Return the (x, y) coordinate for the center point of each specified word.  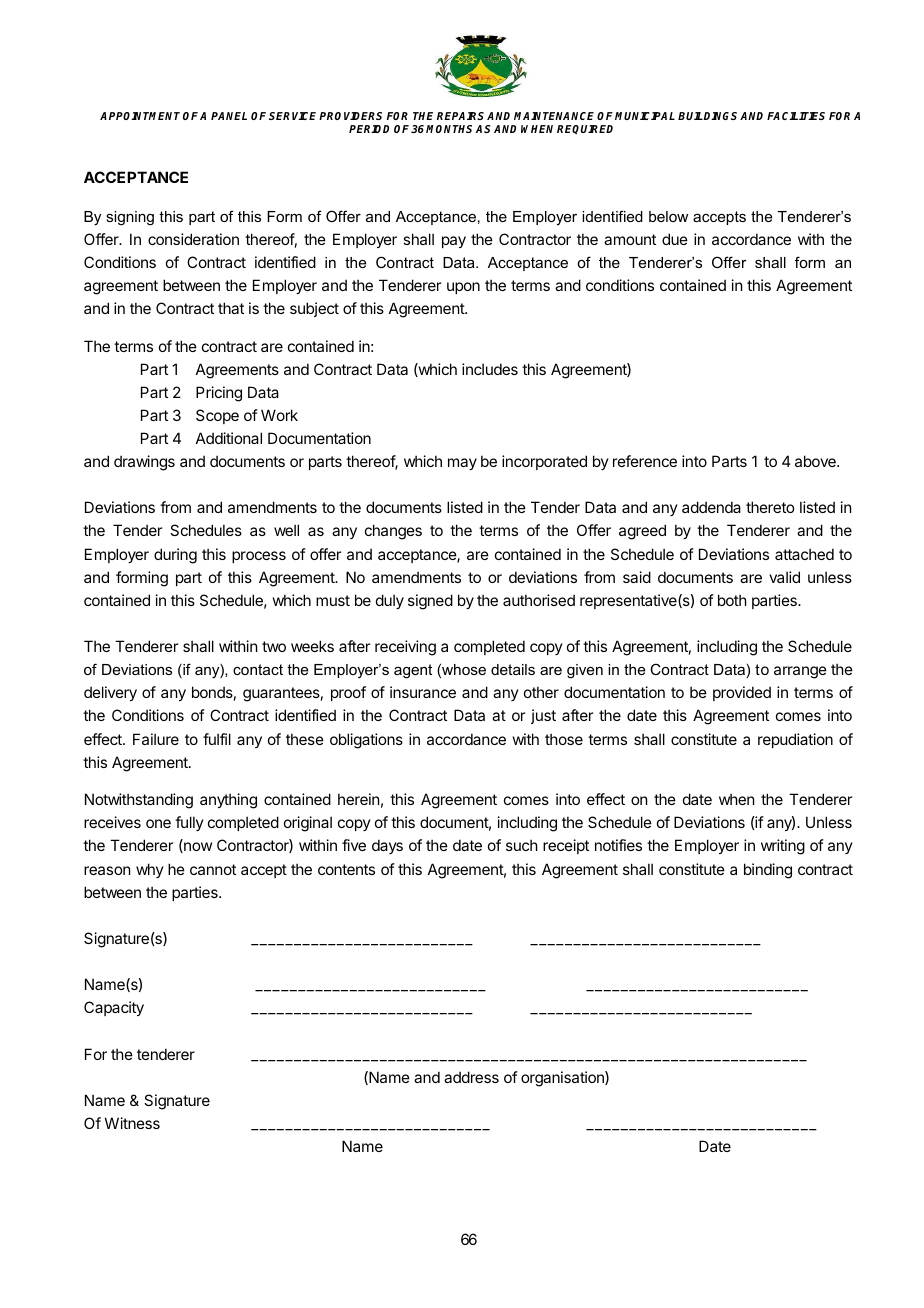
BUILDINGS (707, 116)
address (471, 1077)
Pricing (219, 394)
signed (430, 602)
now (197, 847)
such (522, 845)
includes (490, 369)
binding (768, 871)
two (274, 646)
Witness (132, 1123)
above (816, 461)
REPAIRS (460, 116)
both (732, 600)
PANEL (229, 116)
